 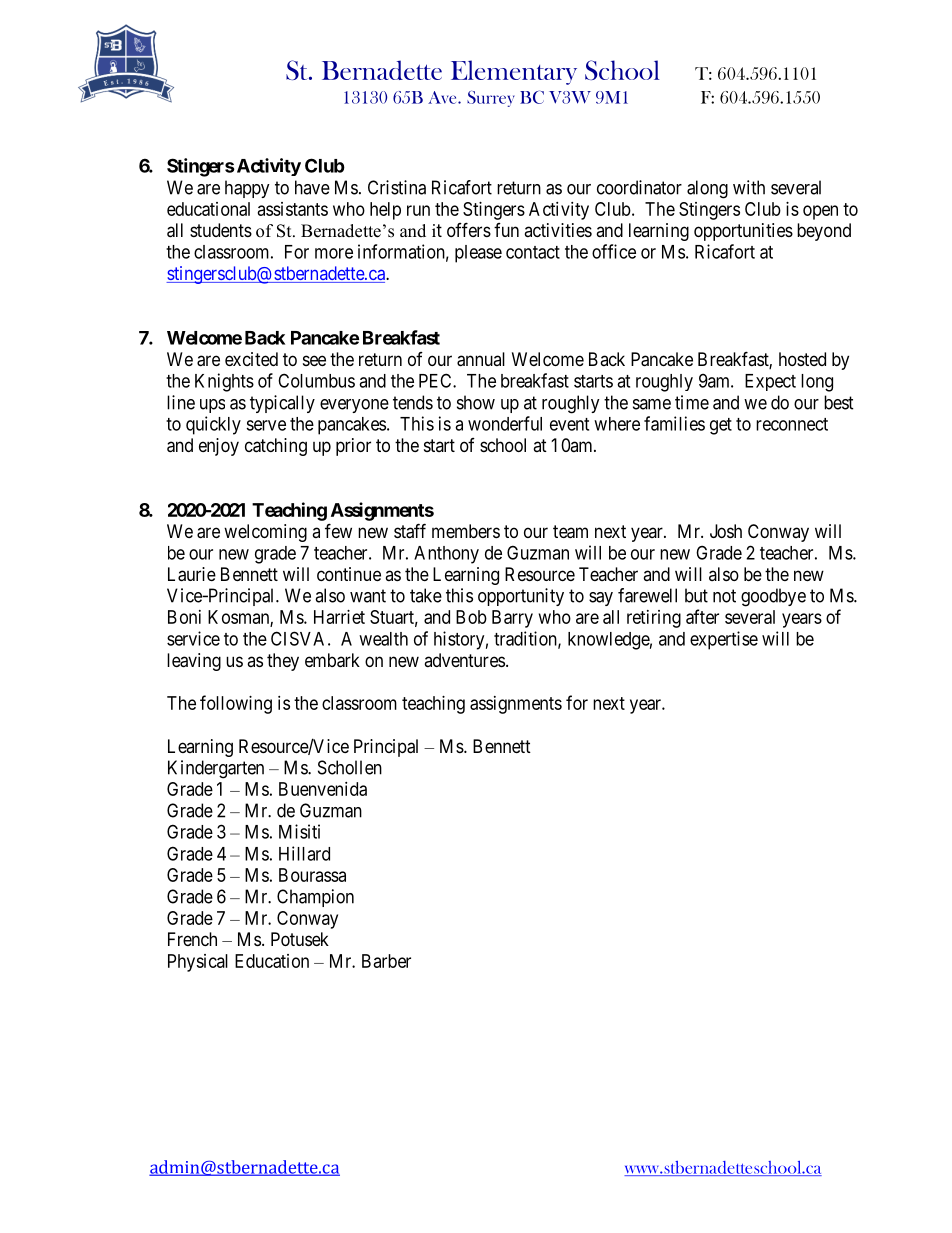 What do you see at coordinates (192, 939) in the image?
I see `French` at bounding box center [192, 939].
